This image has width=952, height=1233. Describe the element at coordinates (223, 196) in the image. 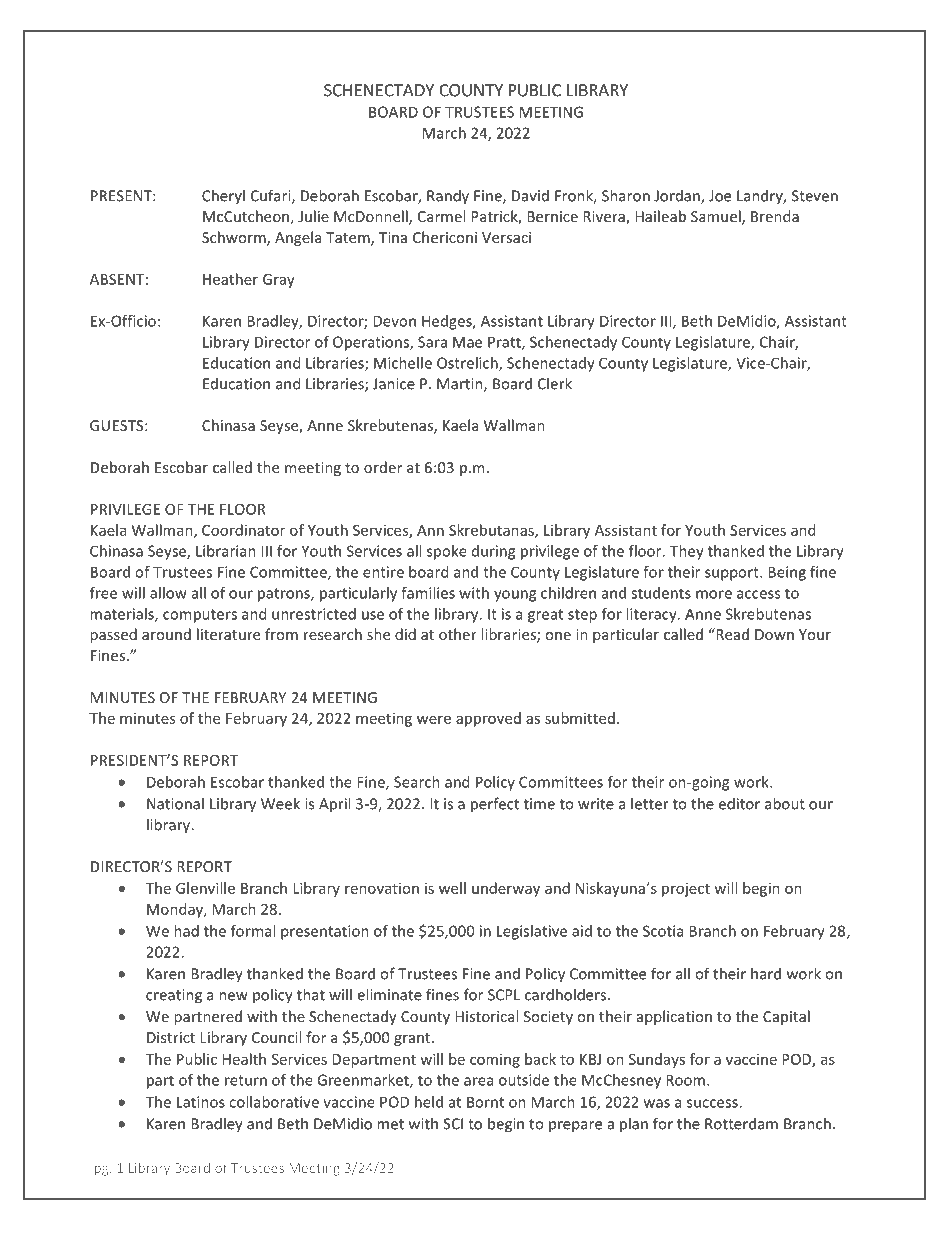

I see `Cheryl` at that location.
